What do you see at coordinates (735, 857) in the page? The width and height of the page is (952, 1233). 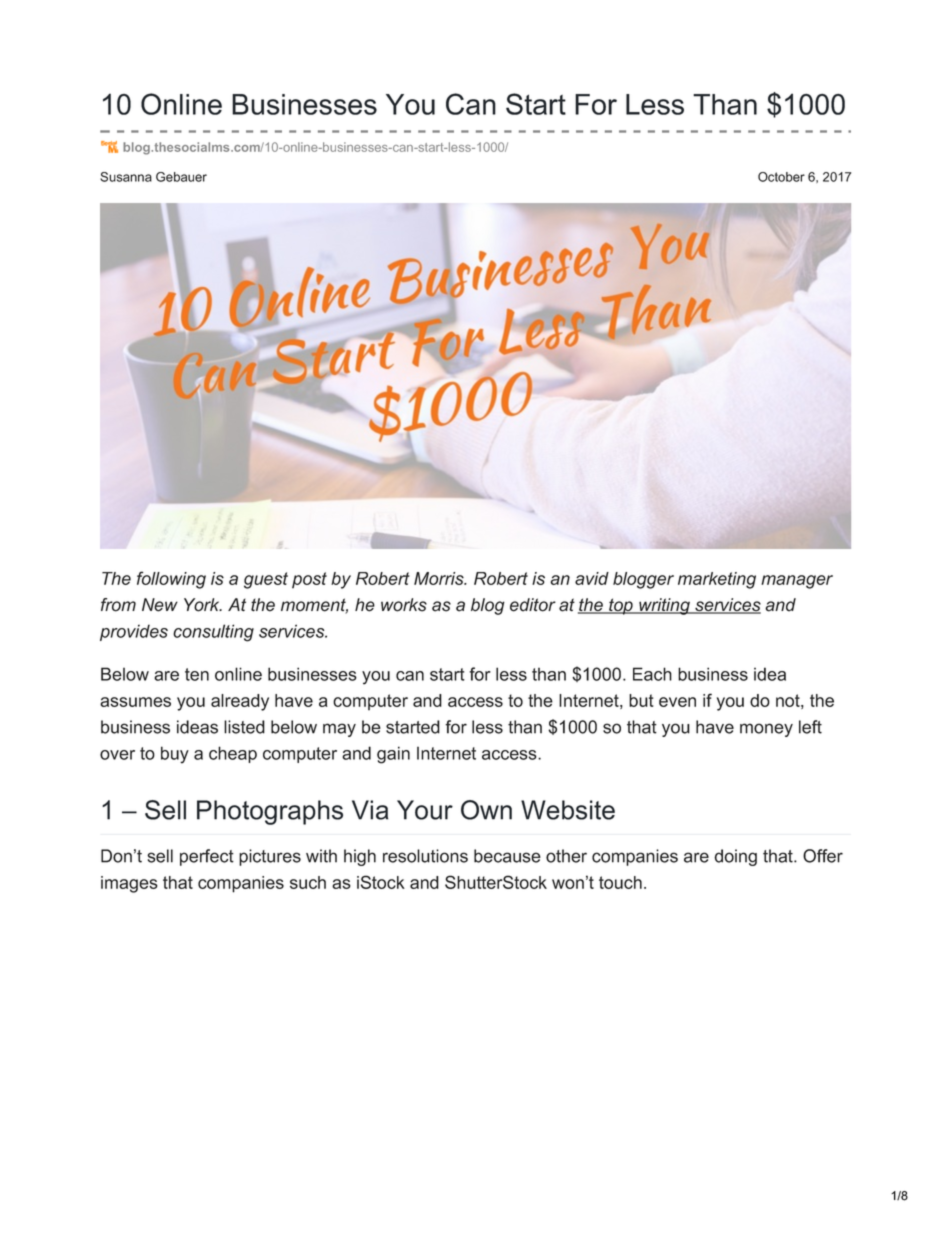 I see `doing` at bounding box center [735, 857].
